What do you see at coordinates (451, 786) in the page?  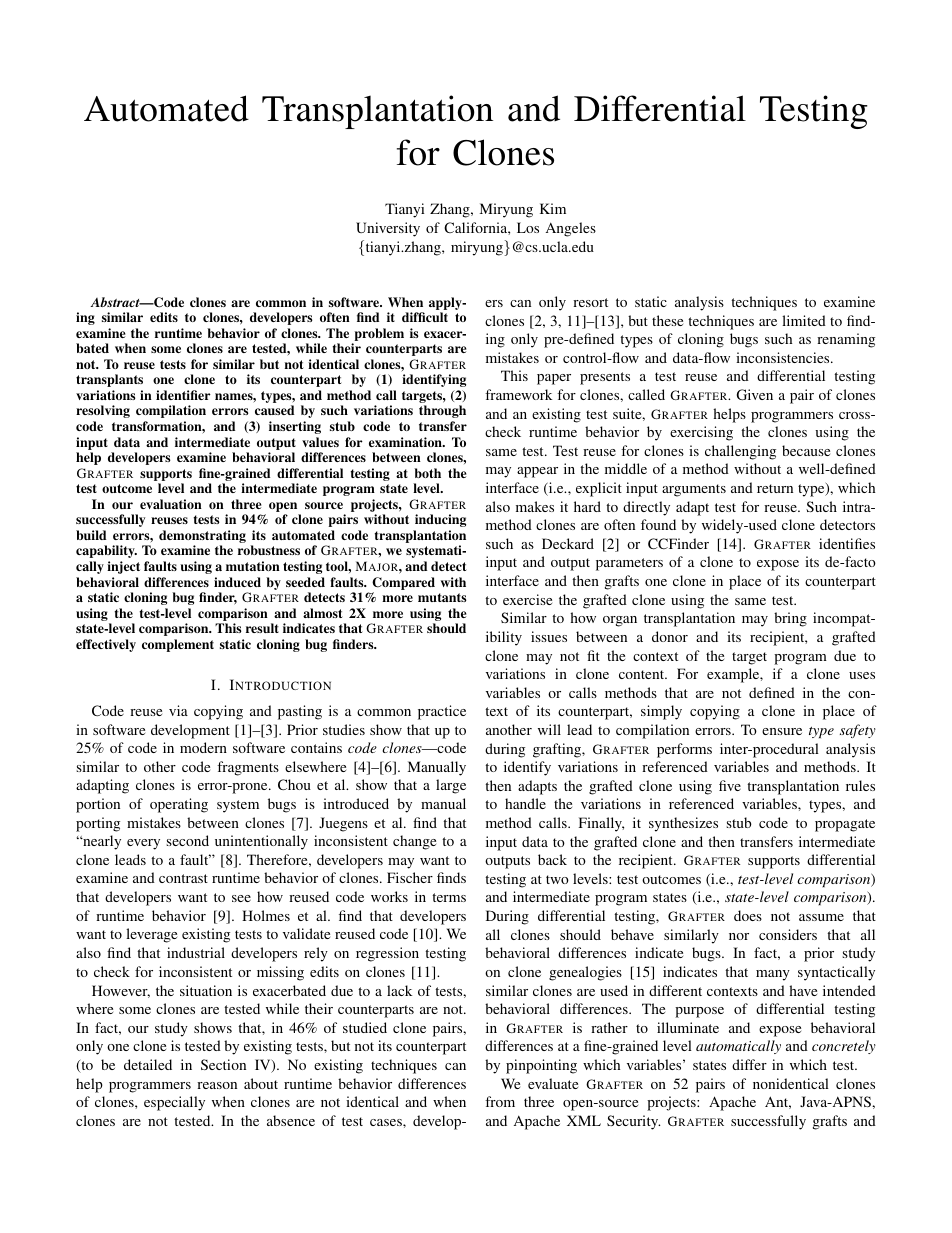 I see `large` at bounding box center [451, 786].
